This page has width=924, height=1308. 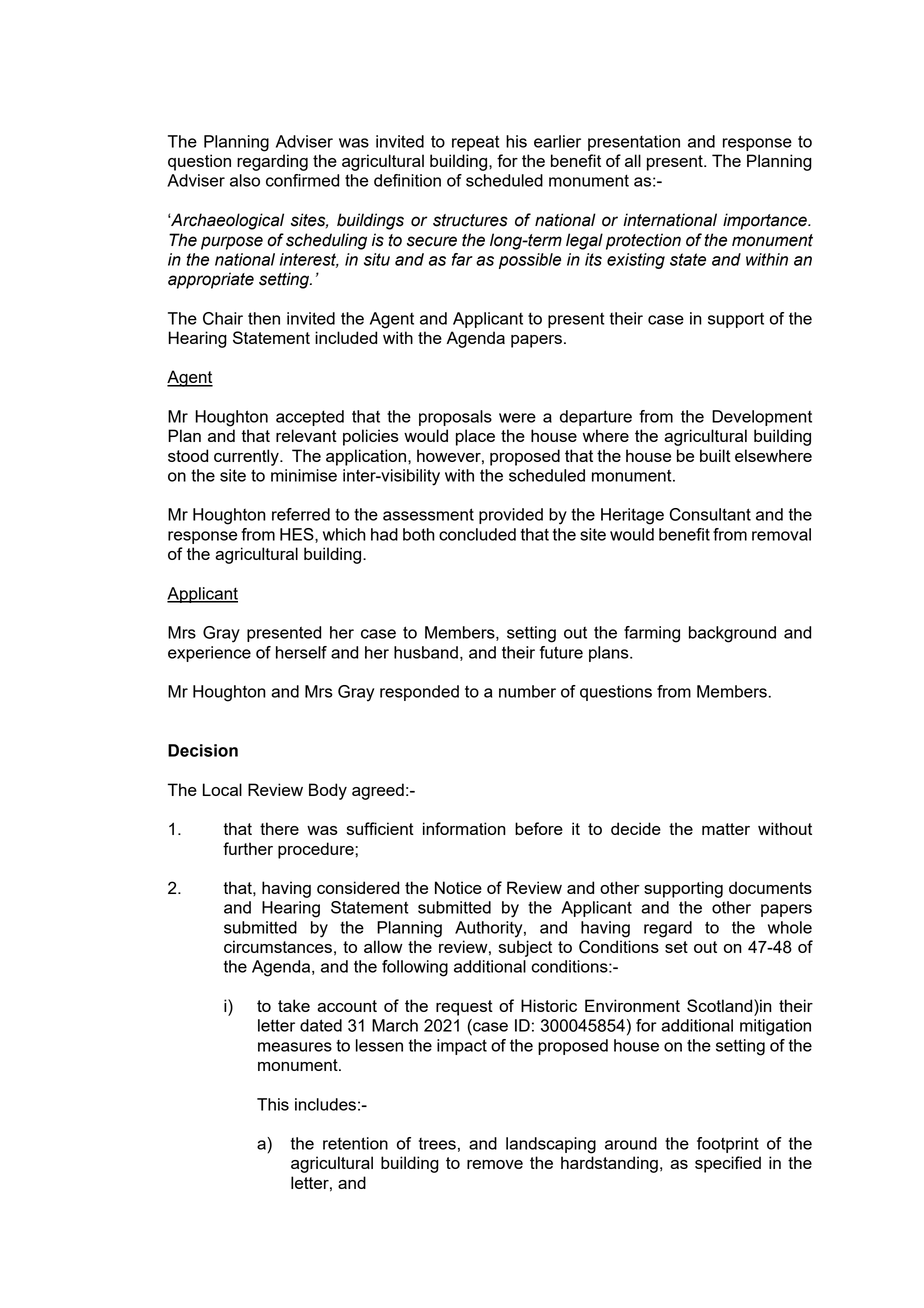 I want to click on provided, so click(x=511, y=516).
